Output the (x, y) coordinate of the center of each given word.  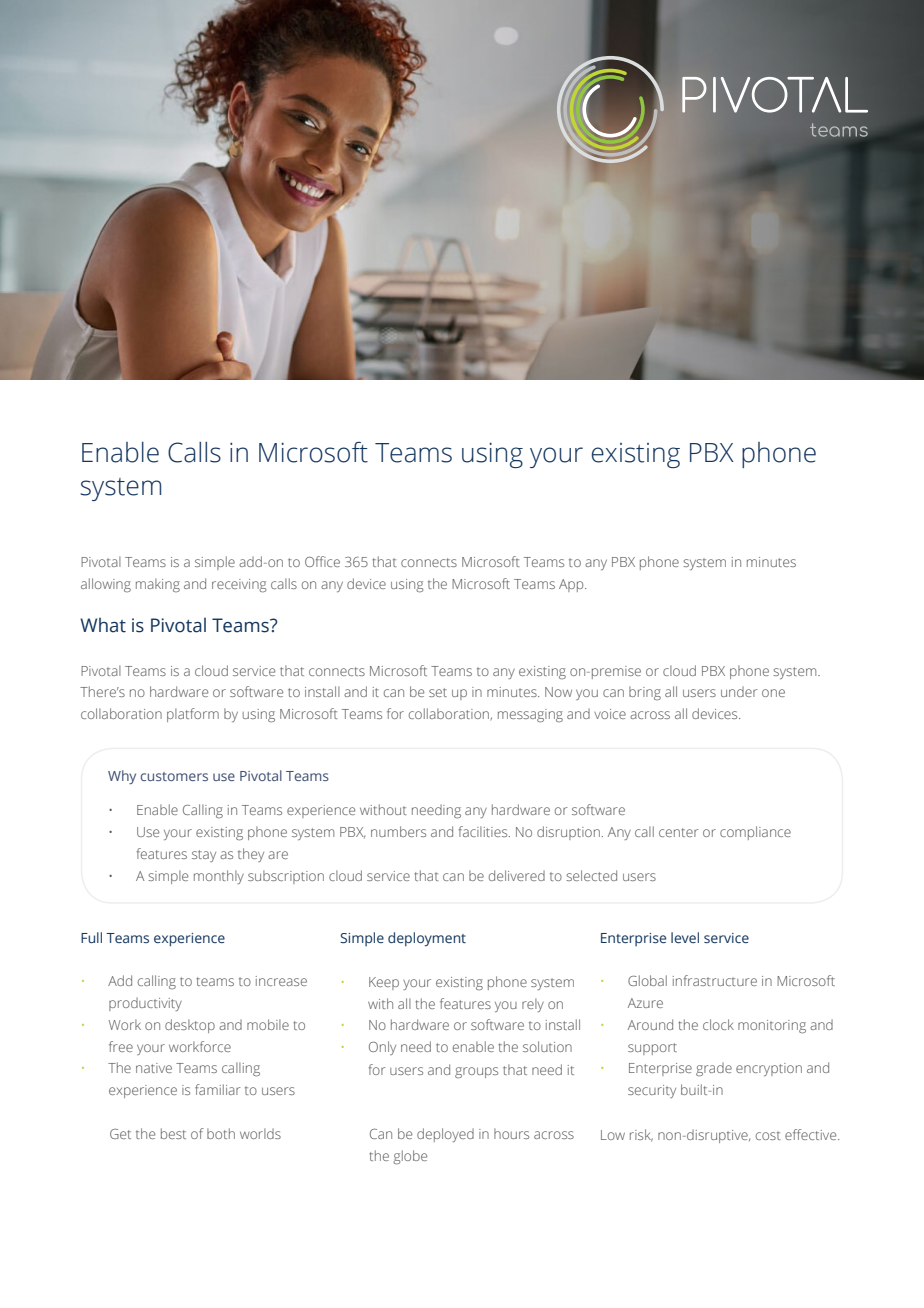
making (158, 585)
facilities (484, 831)
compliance (755, 833)
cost (768, 1135)
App (572, 585)
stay (204, 856)
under (739, 691)
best (173, 1133)
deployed (445, 1135)
